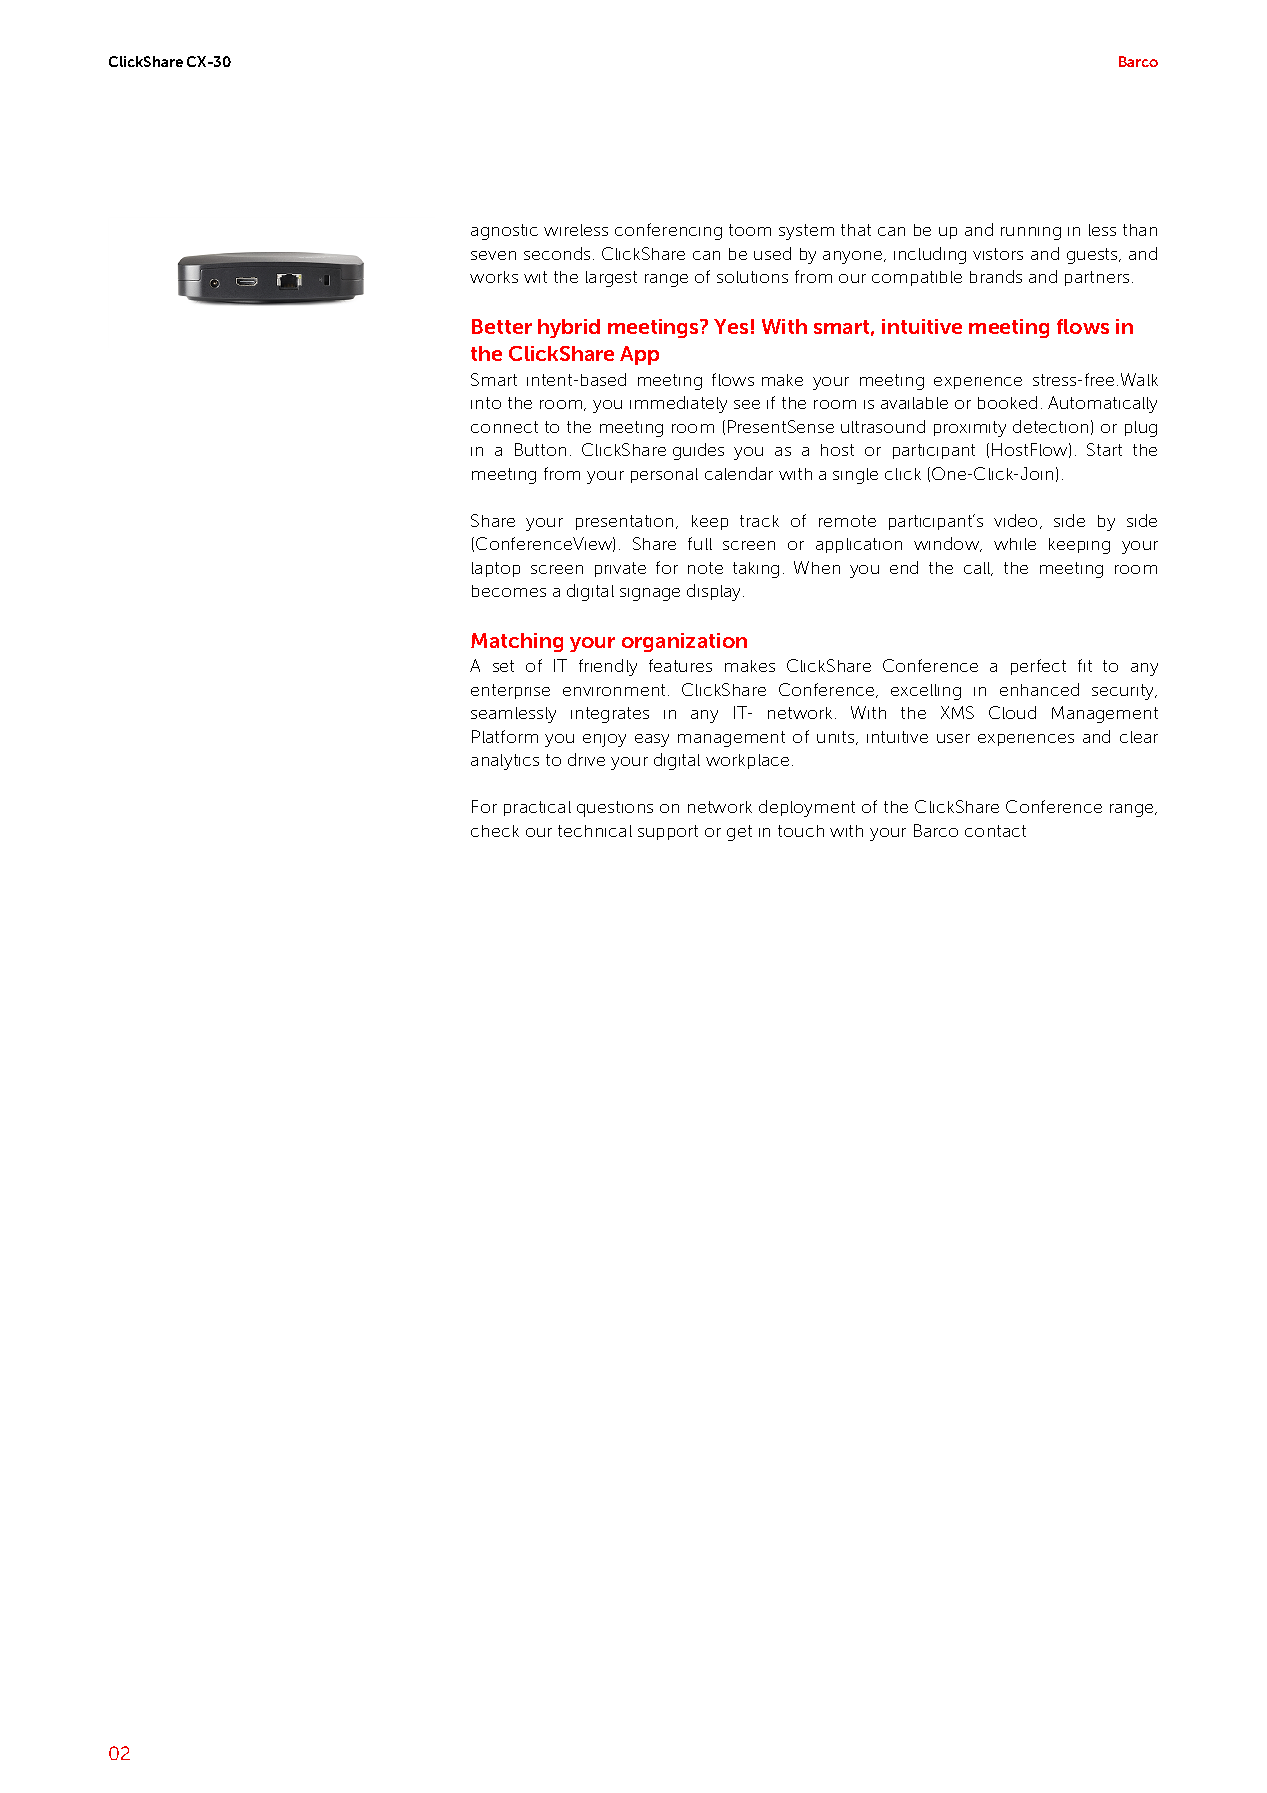 This image has width=1267, height=1793. Describe the element at coordinates (1104, 449) in the image. I see `Start` at that location.
